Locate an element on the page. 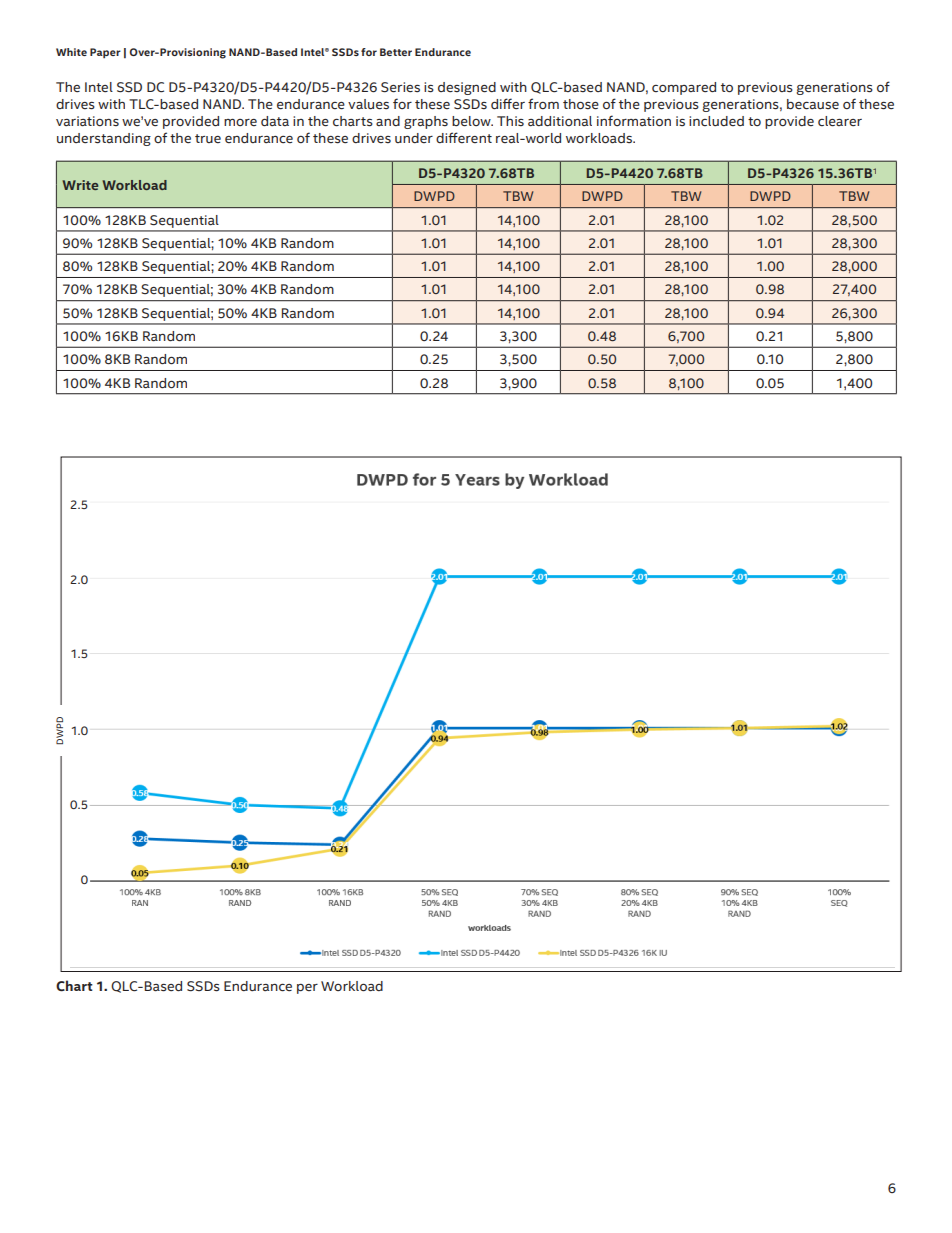 This image has height=1233, width=952. graphs is located at coordinates (426, 122).
